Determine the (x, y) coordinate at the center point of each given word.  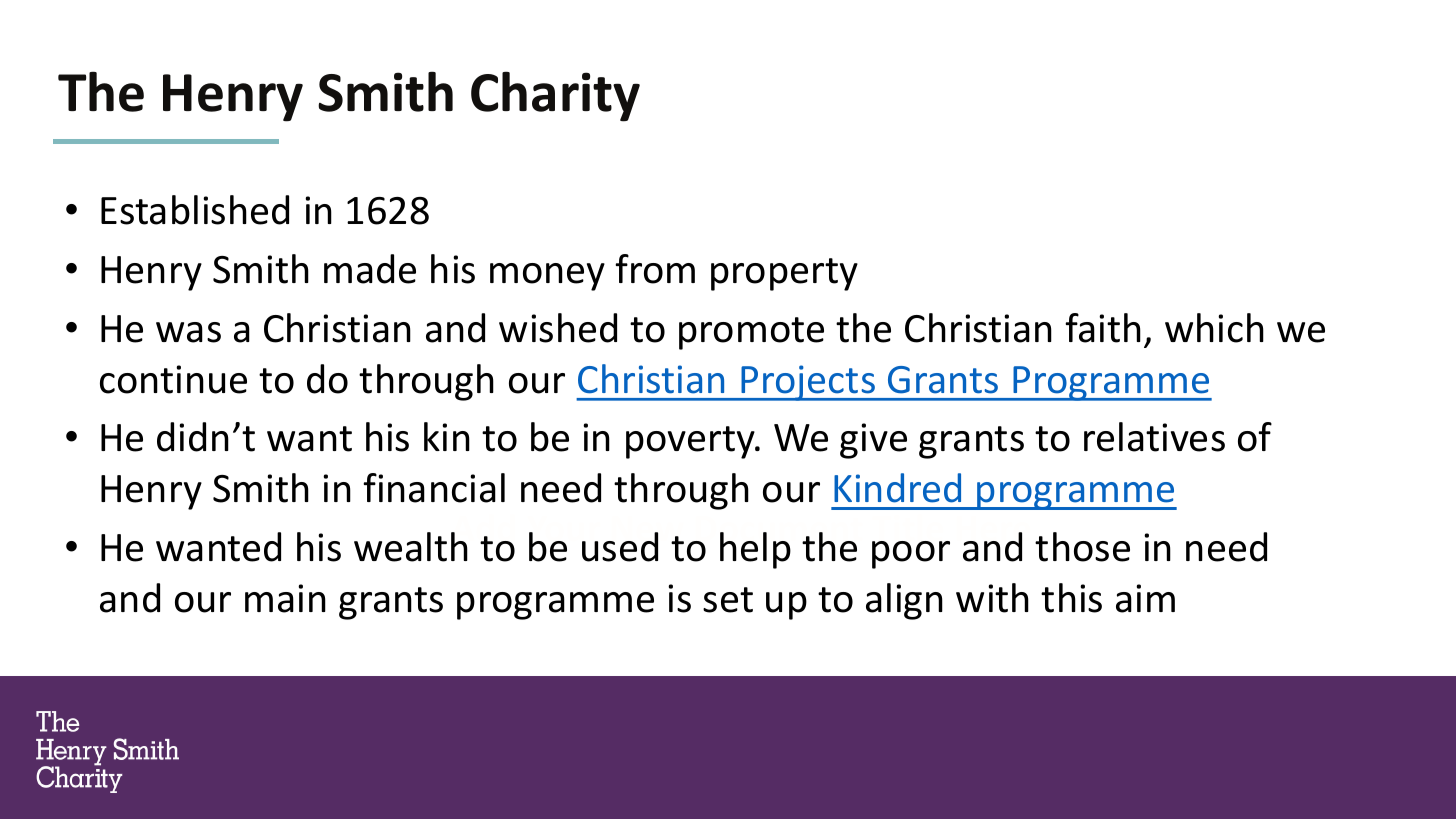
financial (434, 488)
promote (751, 333)
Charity (555, 96)
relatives (1154, 437)
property (784, 274)
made (370, 269)
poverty (691, 442)
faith (1103, 328)
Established (195, 210)
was (188, 332)
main (285, 598)
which (1214, 328)
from (655, 269)
